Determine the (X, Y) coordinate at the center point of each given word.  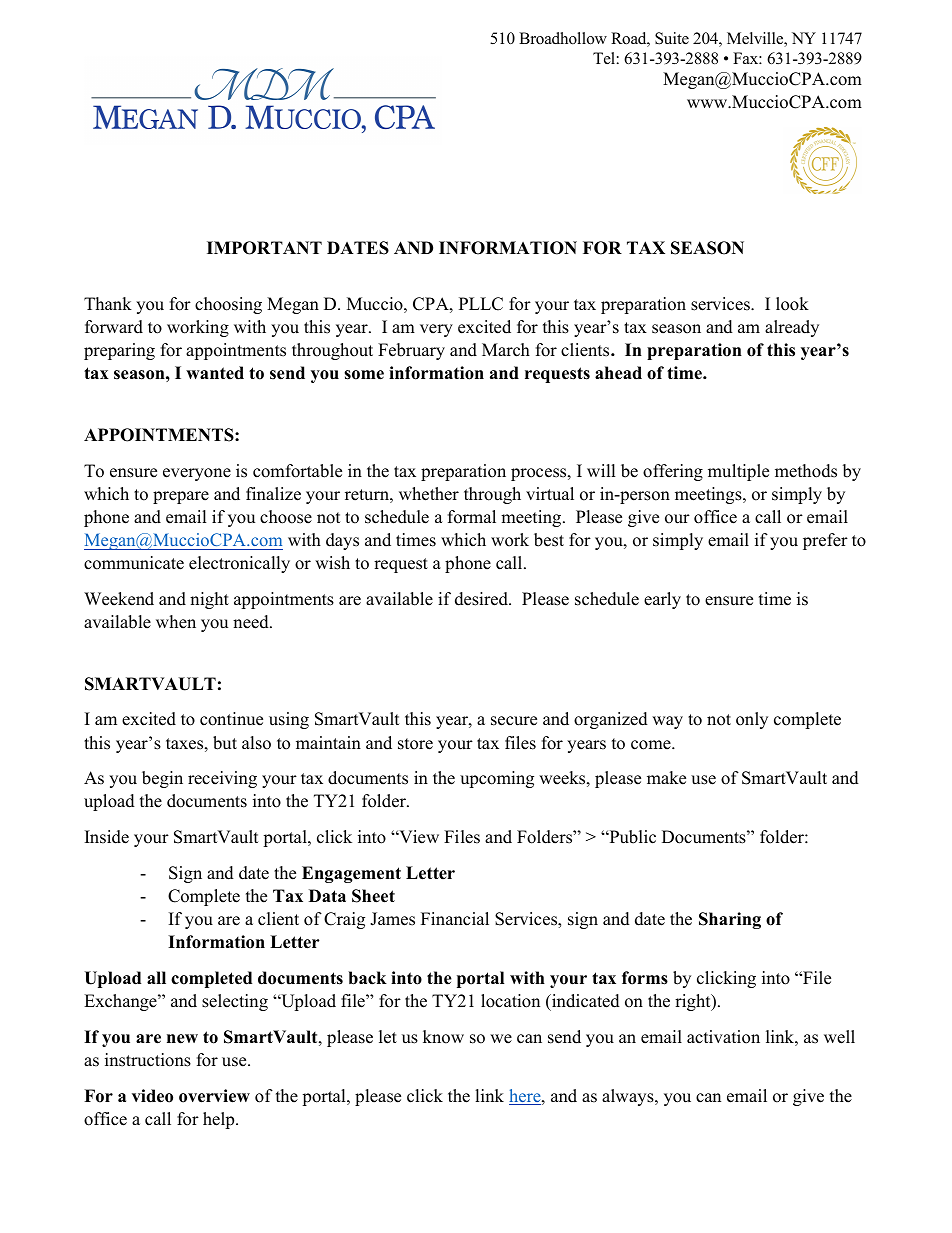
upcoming (497, 779)
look (792, 304)
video (152, 1096)
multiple (738, 472)
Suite (672, 38)
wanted (215, 373)
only (752, 720)
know (443, 1037)
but (225, 743)
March (506, 350)
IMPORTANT (264, 248)
